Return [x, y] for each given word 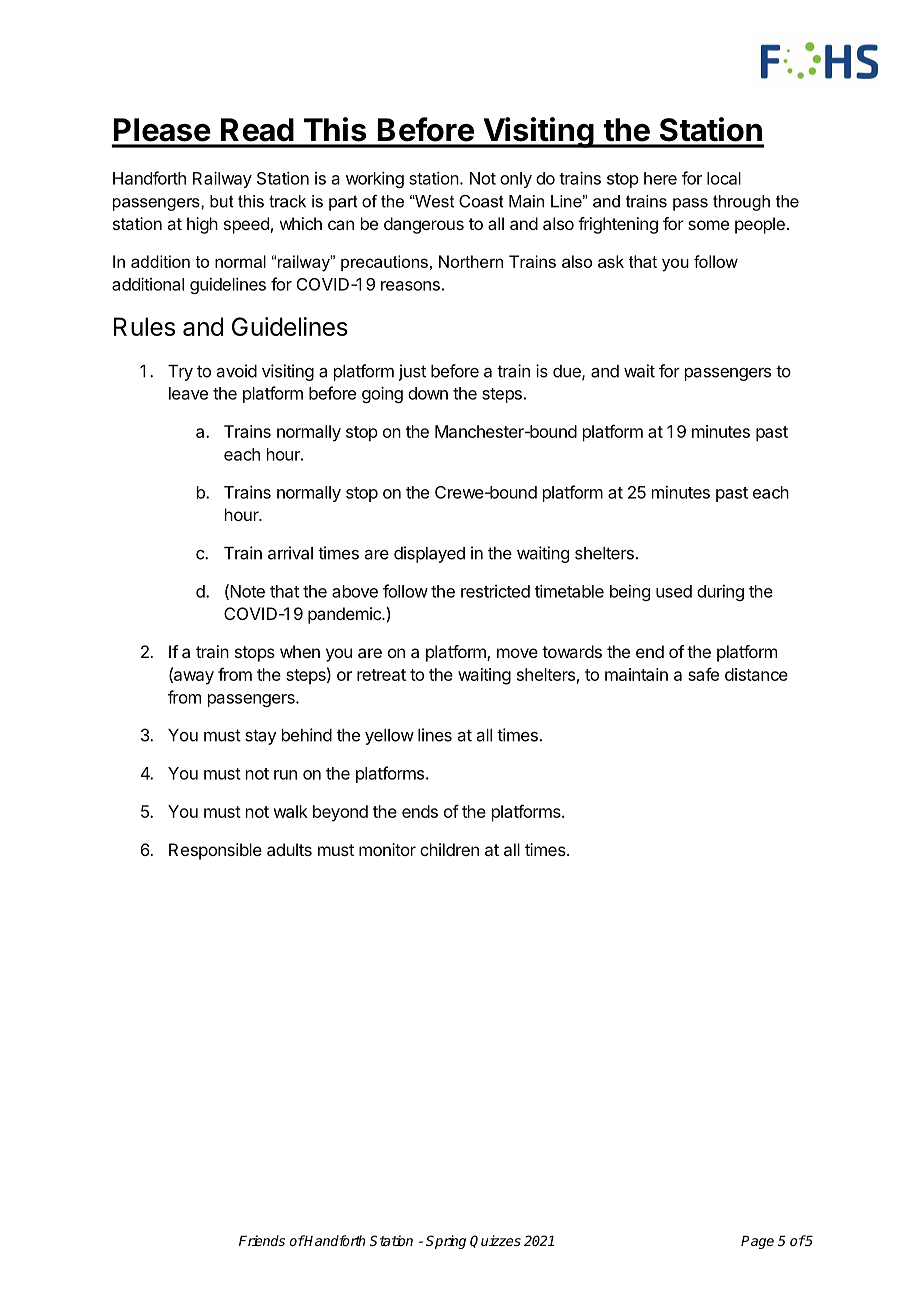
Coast [481, 201]
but [222, 201]
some [708, 225]
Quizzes [495, 1241]
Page [757, 1242]
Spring [446, 1242]
